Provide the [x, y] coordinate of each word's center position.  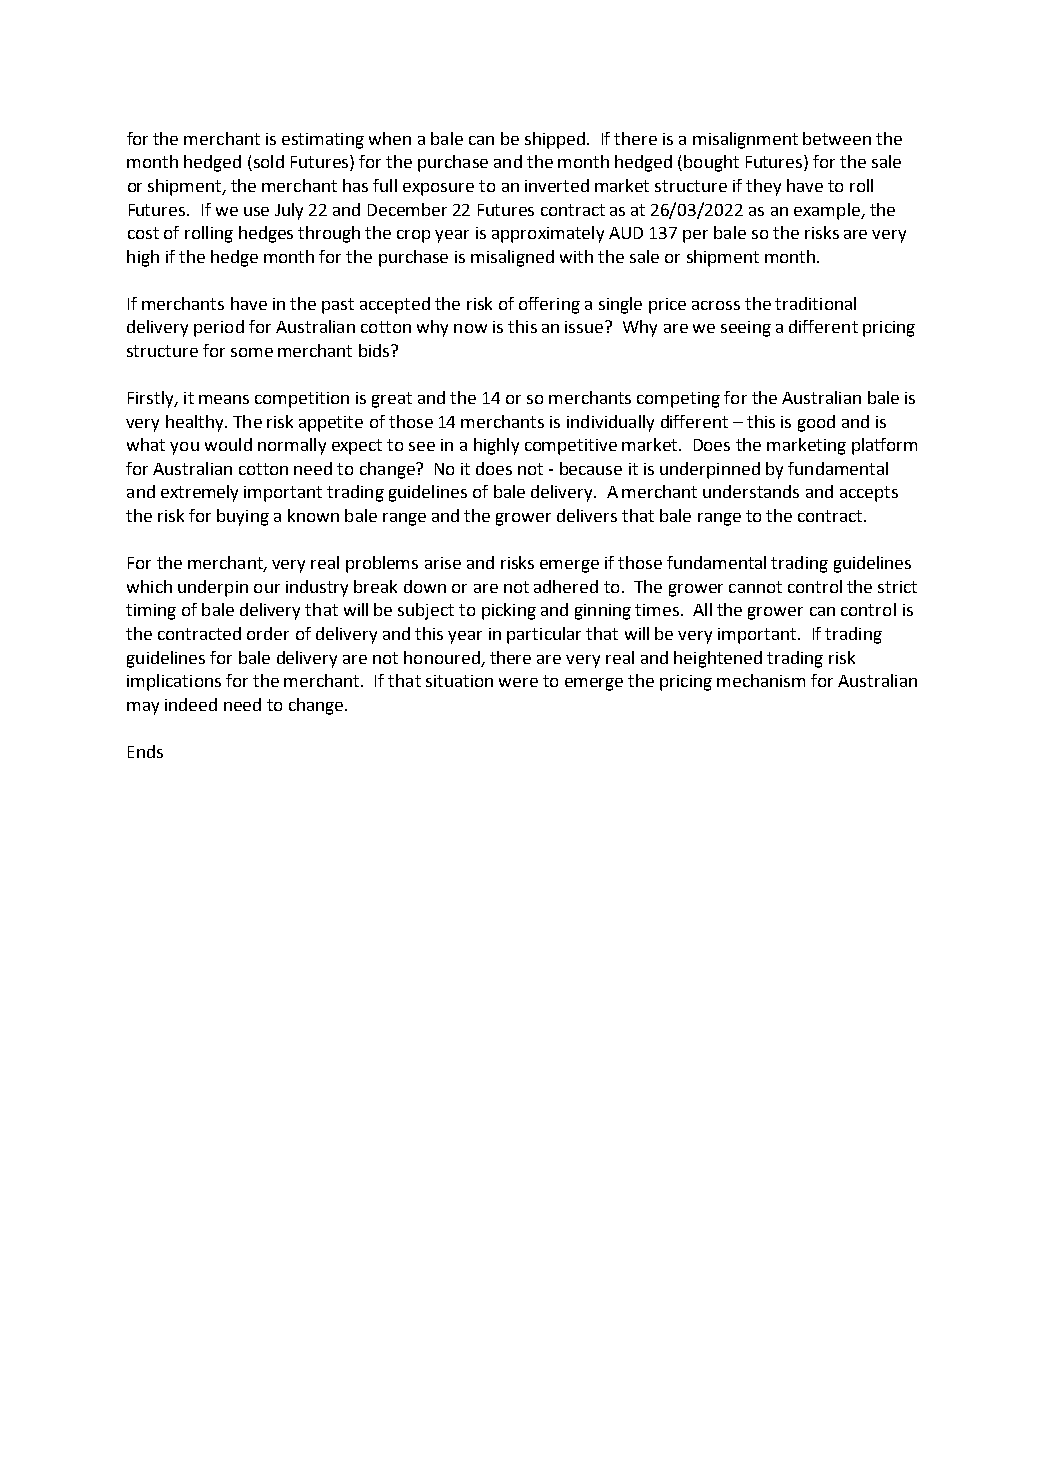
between [837, 138]
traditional [815, 303]
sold [267, 163]
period [219, 328]
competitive [571, 447]
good [816, 423]
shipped [555, 140]
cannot [755, 587]
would [228, 444]
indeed [191, 704]
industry [317, 588]
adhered [566, 586]
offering [549, 305]
